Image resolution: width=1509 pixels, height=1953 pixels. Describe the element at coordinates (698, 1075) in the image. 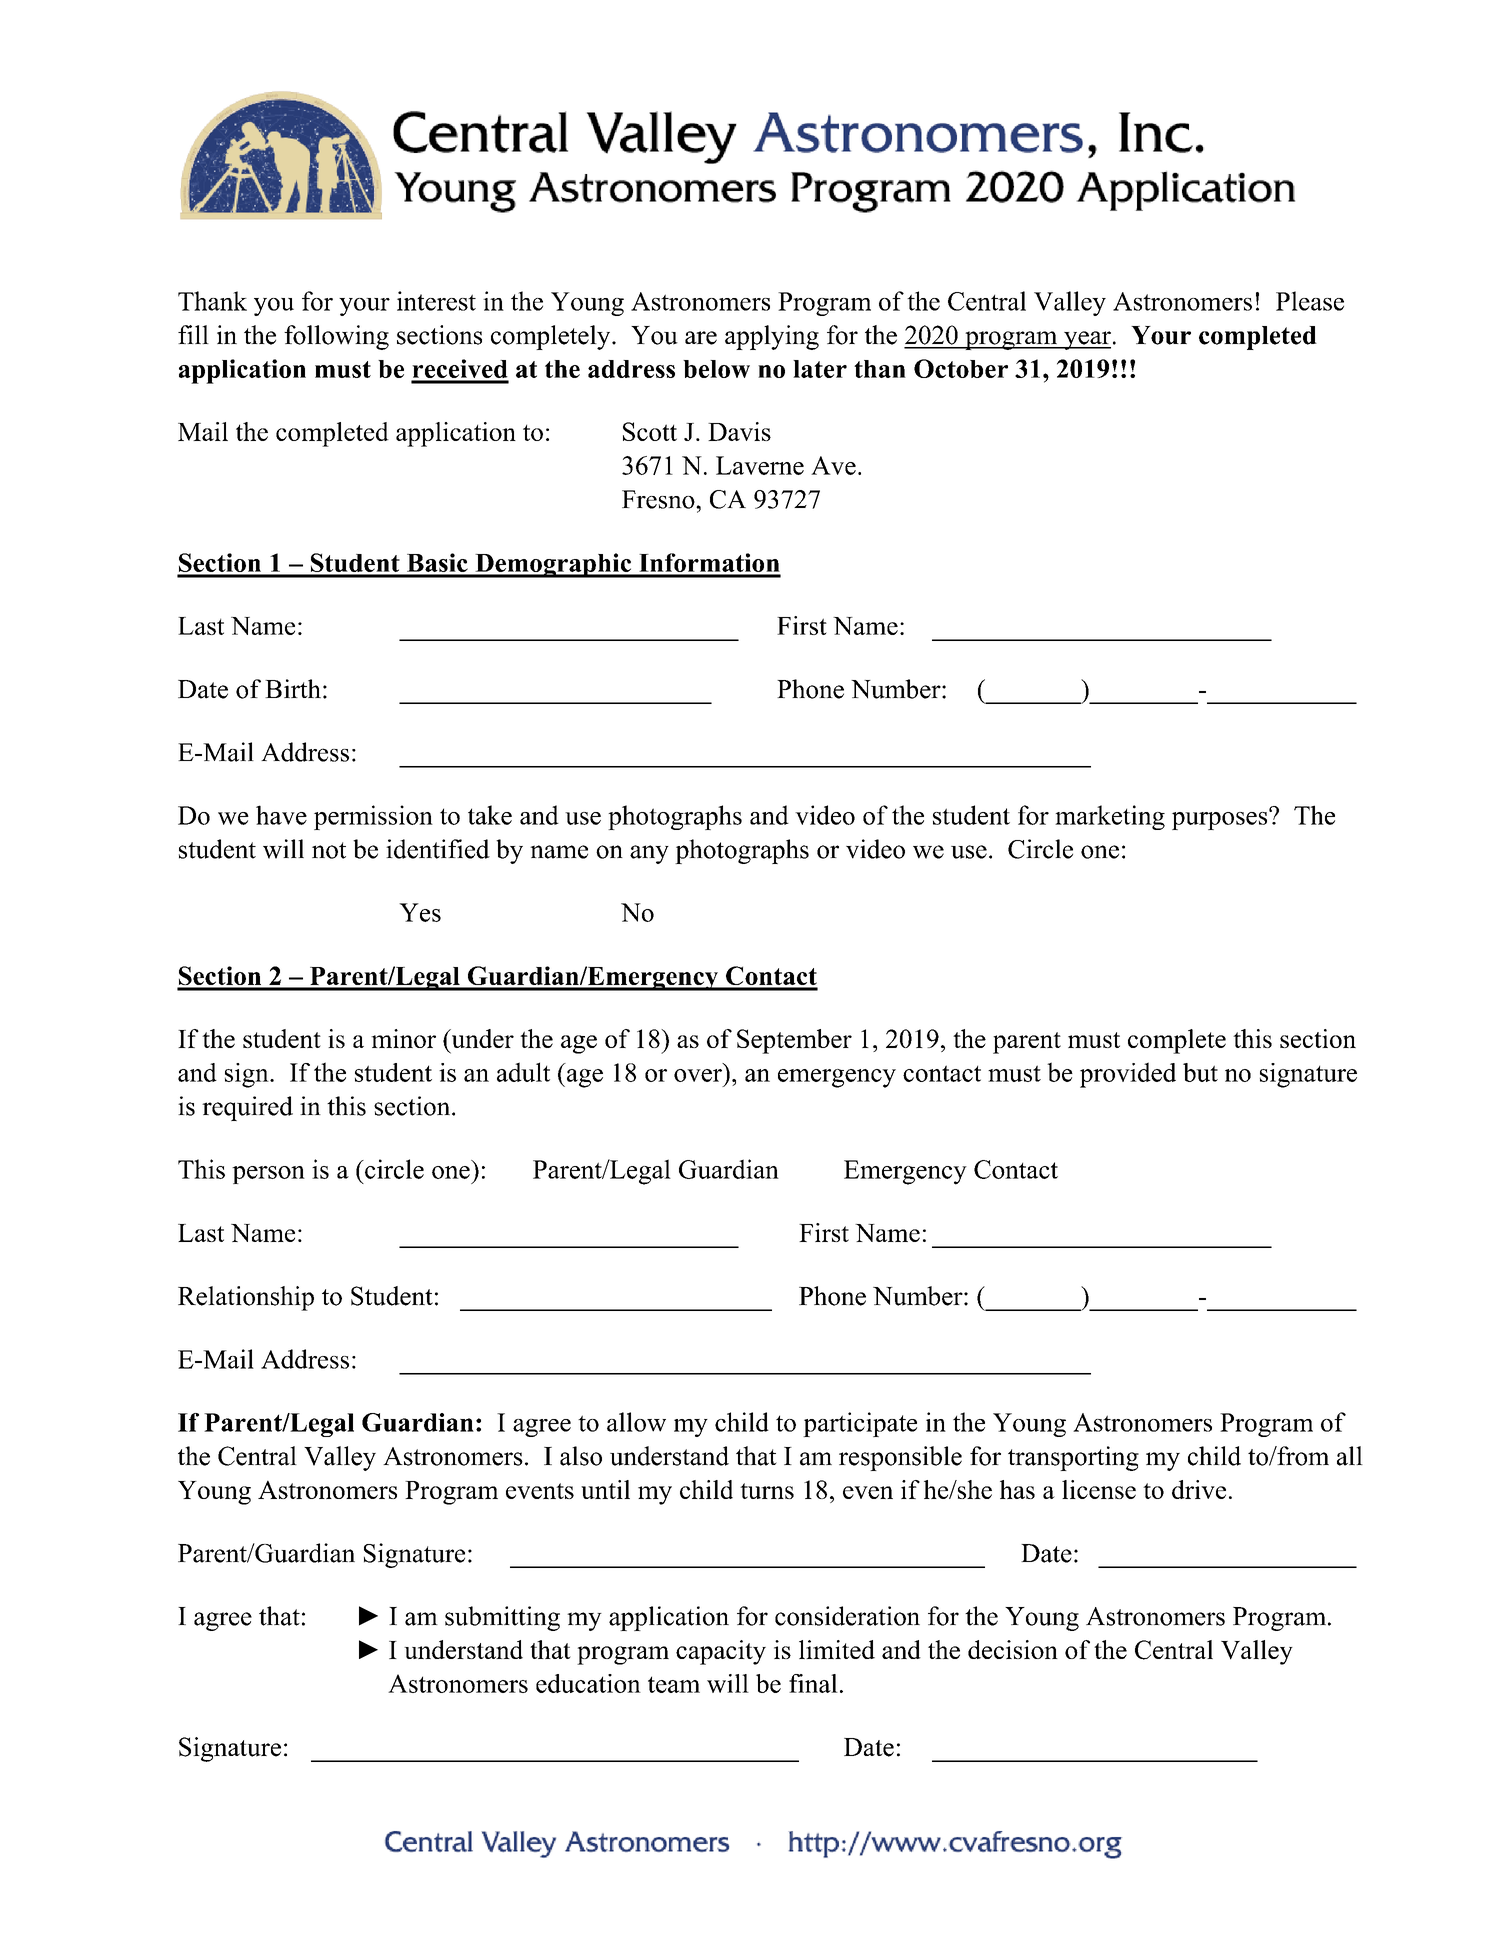

I see `over` at that location.
